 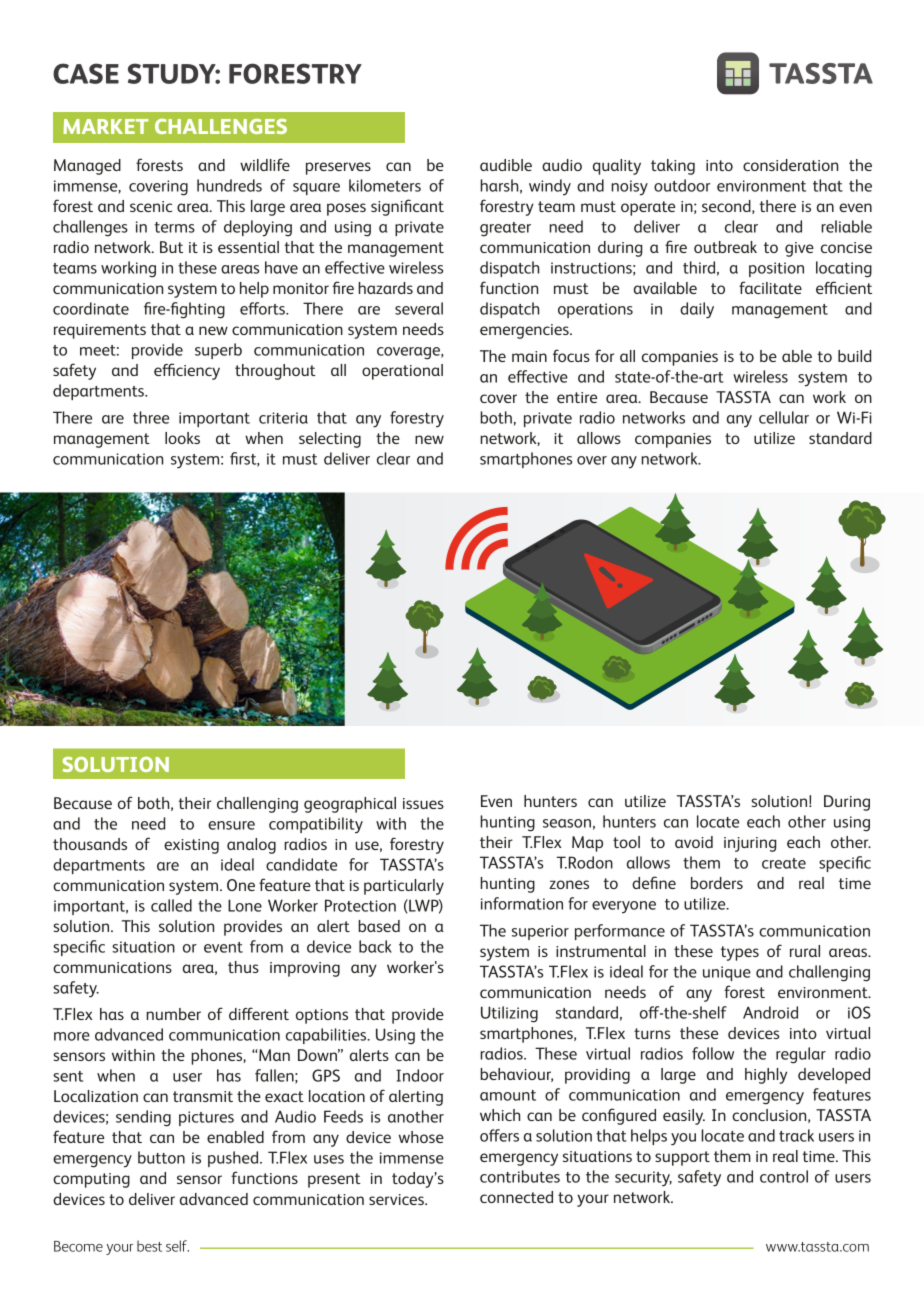 I want to click on consideration, so click(x=790, y=165).
